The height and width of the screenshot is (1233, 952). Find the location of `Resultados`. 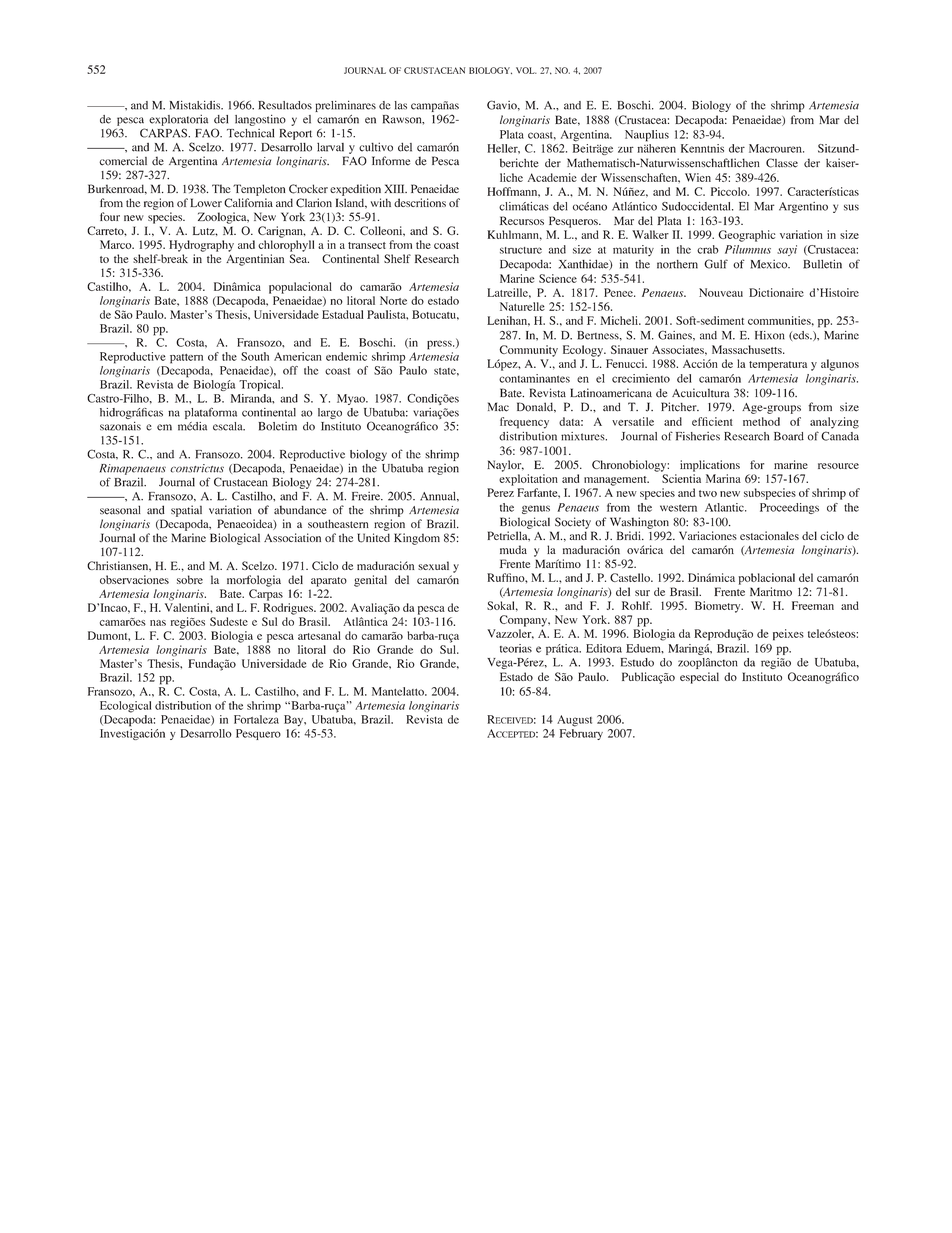

Resultados is located at coordinates (285, 105).
